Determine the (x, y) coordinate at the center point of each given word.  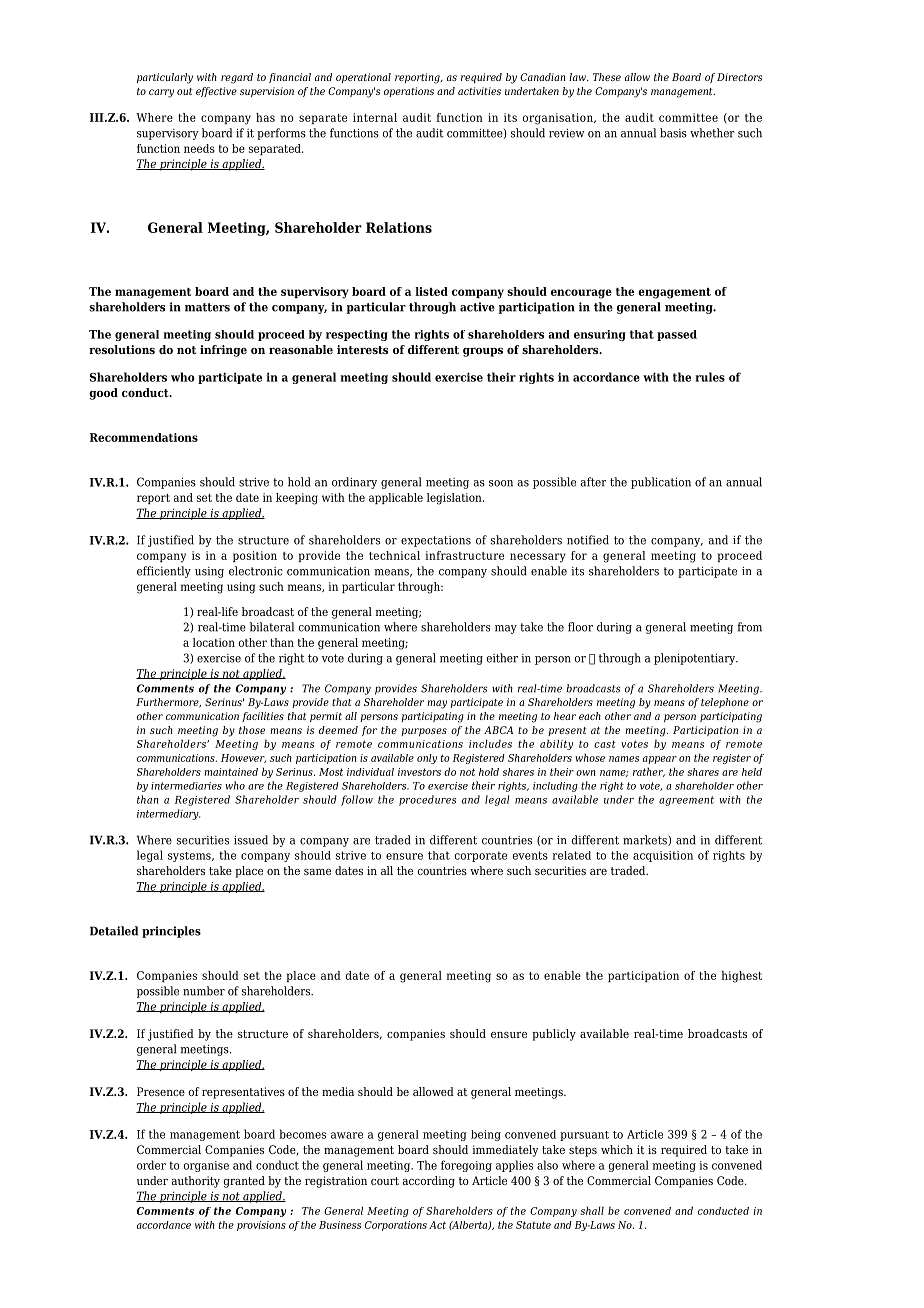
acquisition (663, 856)
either (502, 658)
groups (483, 352)
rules (710, 377)
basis (673, 133)
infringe (223, 351)
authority (196, 1182)
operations (409, 92)
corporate (480, 856)
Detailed (114, 931)
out (185, 91)
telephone (725, 703)
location (214, 642)
